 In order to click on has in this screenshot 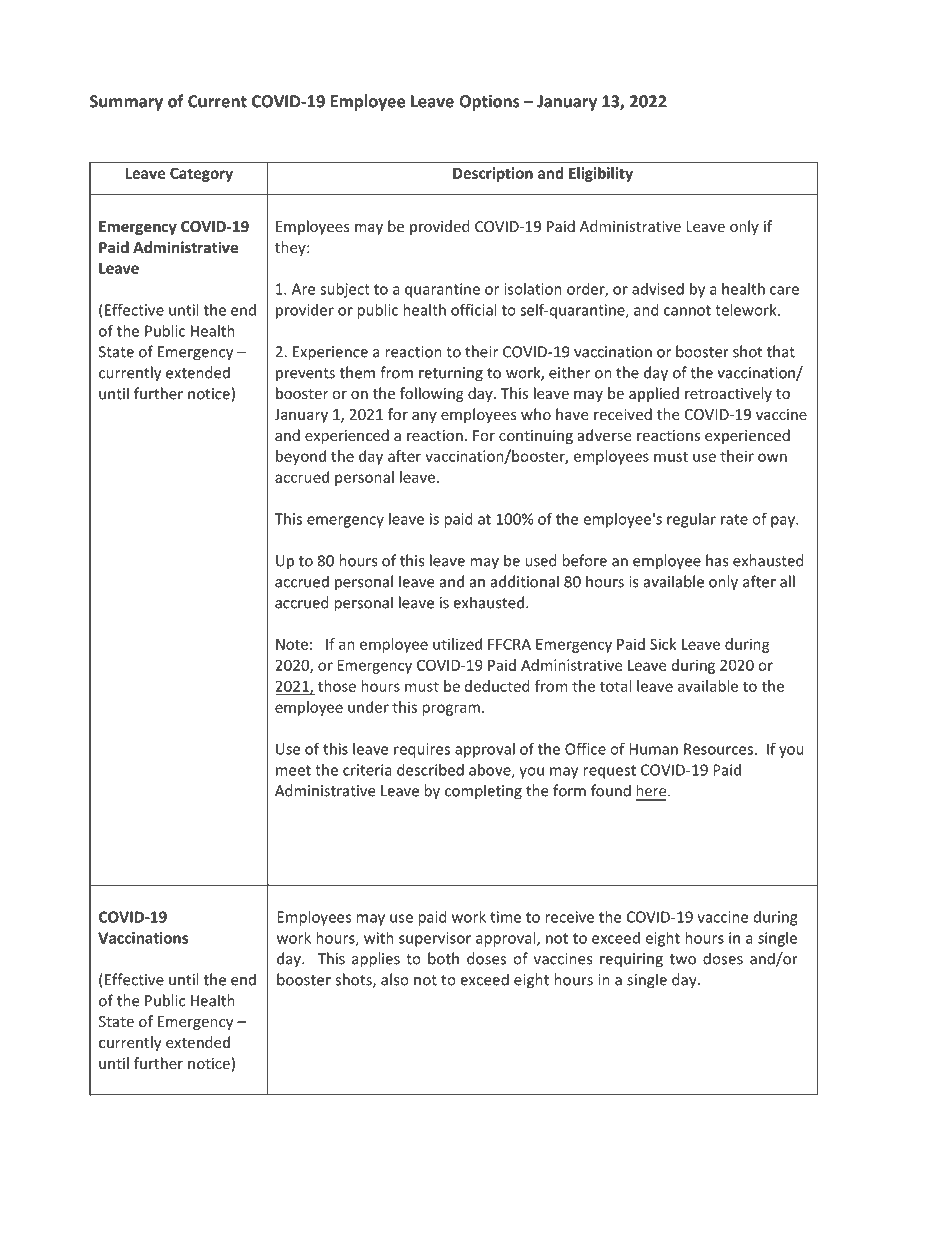, I will do `click(717, 560)`.
